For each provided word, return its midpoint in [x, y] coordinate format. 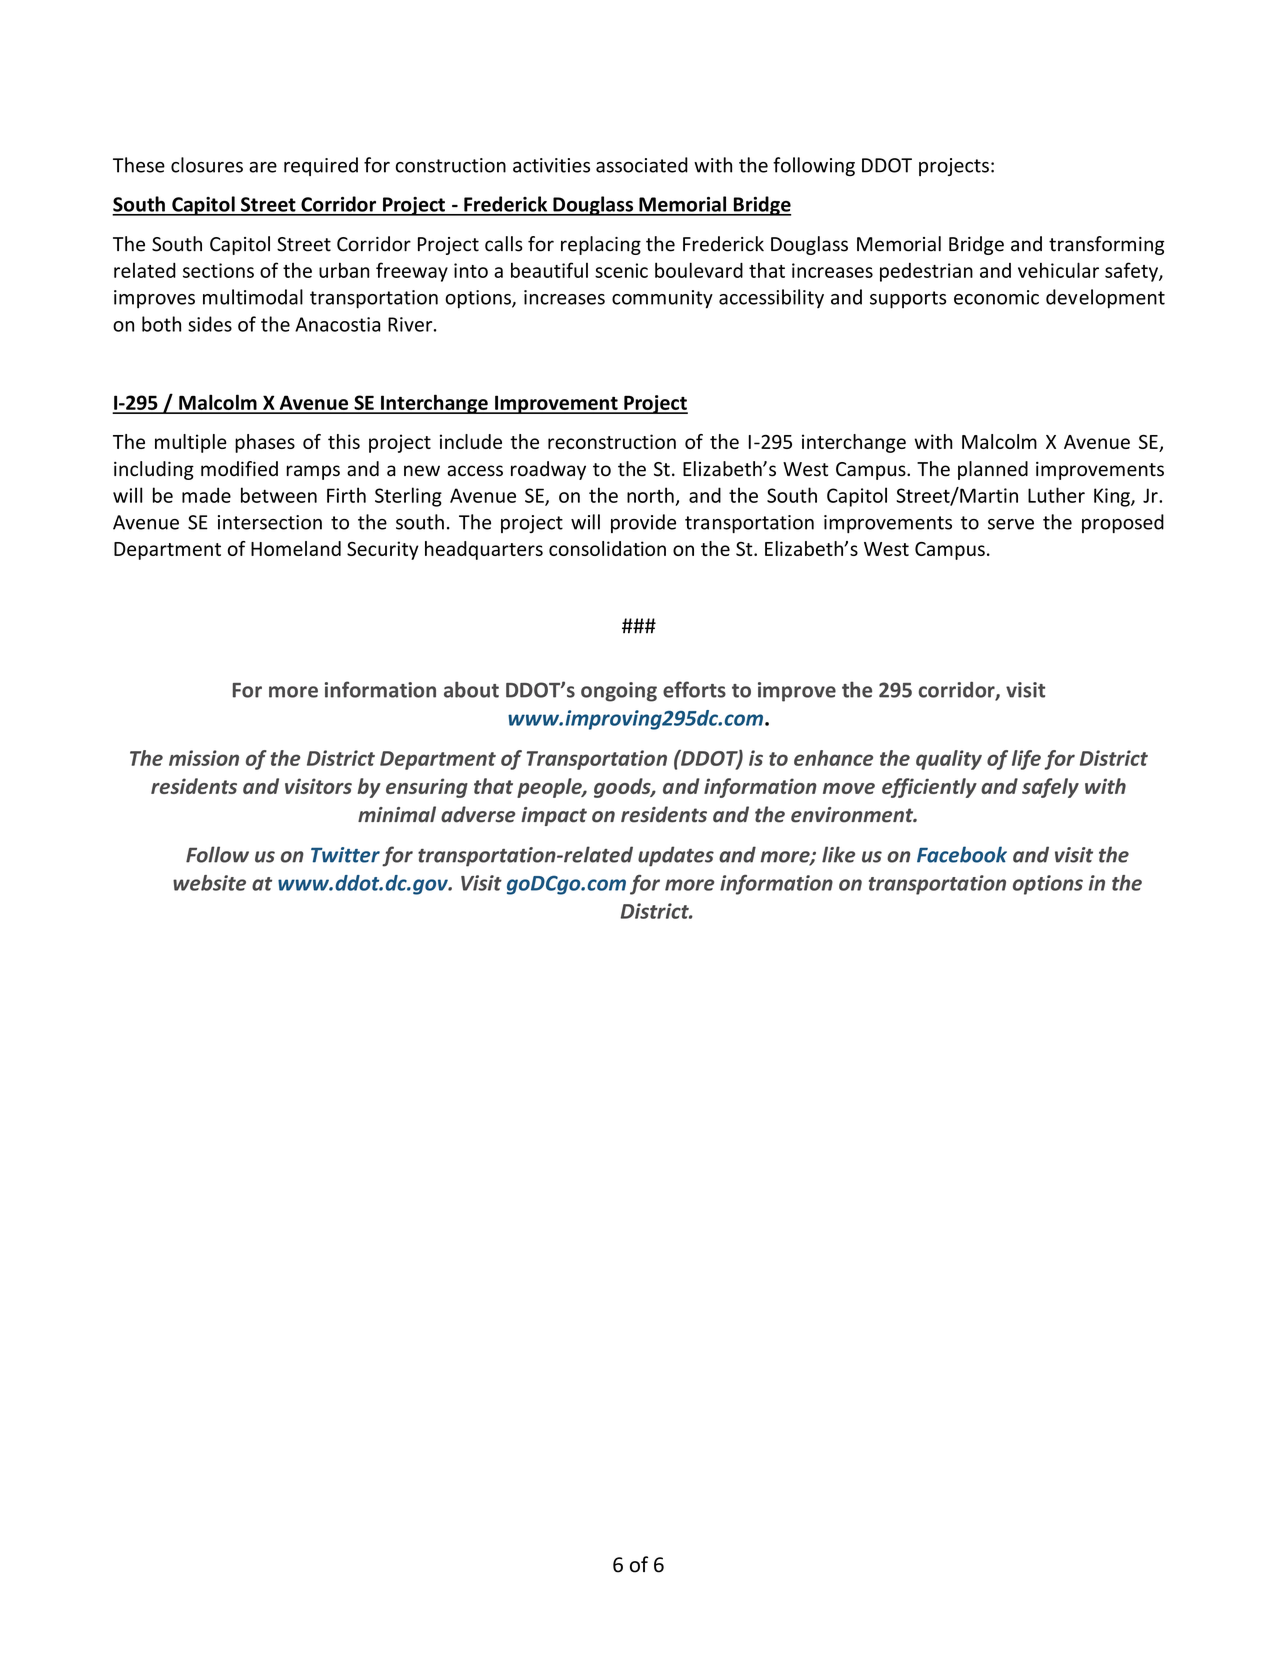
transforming [1106, 245]
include [471, 441]
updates [676, 856]
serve [1011, 524]
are [263, 167]
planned [993, 470]
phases [265, 443]
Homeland [296, 548]
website [209, 883]
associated [642, 165]
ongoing [619, 692]
